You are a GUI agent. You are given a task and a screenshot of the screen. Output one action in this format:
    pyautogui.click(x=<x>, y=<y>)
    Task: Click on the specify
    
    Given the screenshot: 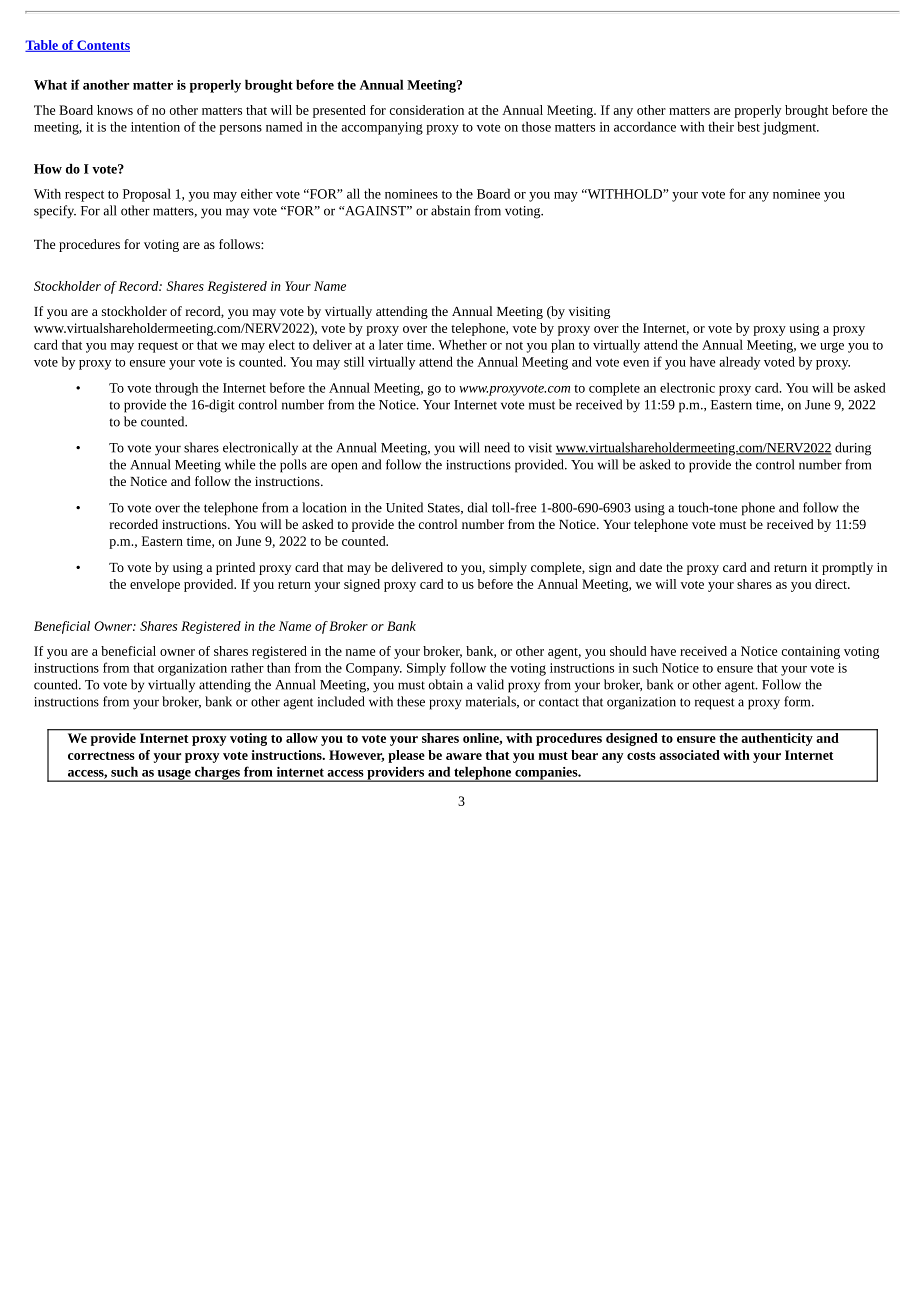 What is the action you would take?
    pyautogui.click(x=55, y=212)
